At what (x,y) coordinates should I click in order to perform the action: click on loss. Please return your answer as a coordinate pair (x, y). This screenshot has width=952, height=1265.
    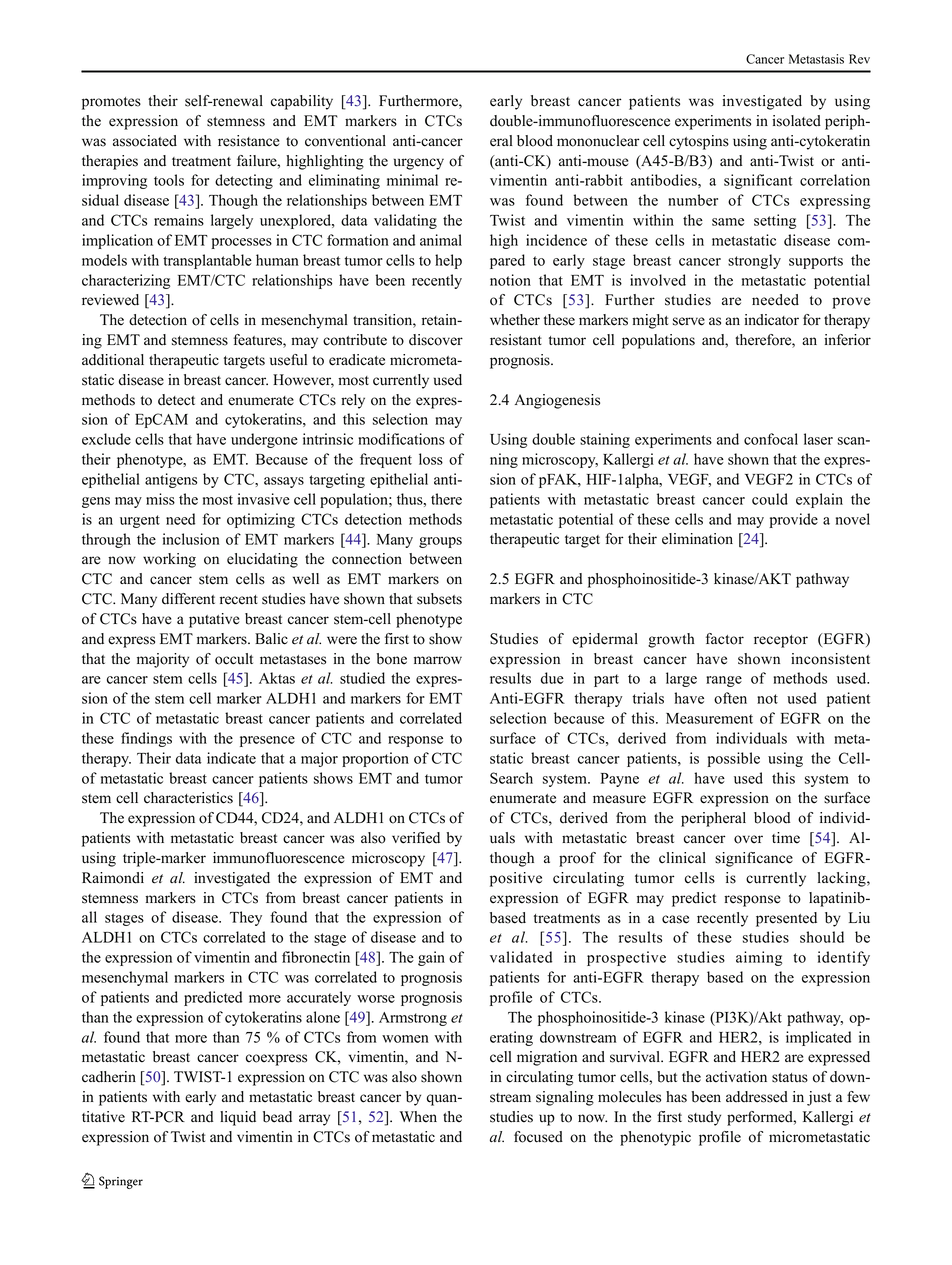
    Looking at the image, I should click on (431, 459).
